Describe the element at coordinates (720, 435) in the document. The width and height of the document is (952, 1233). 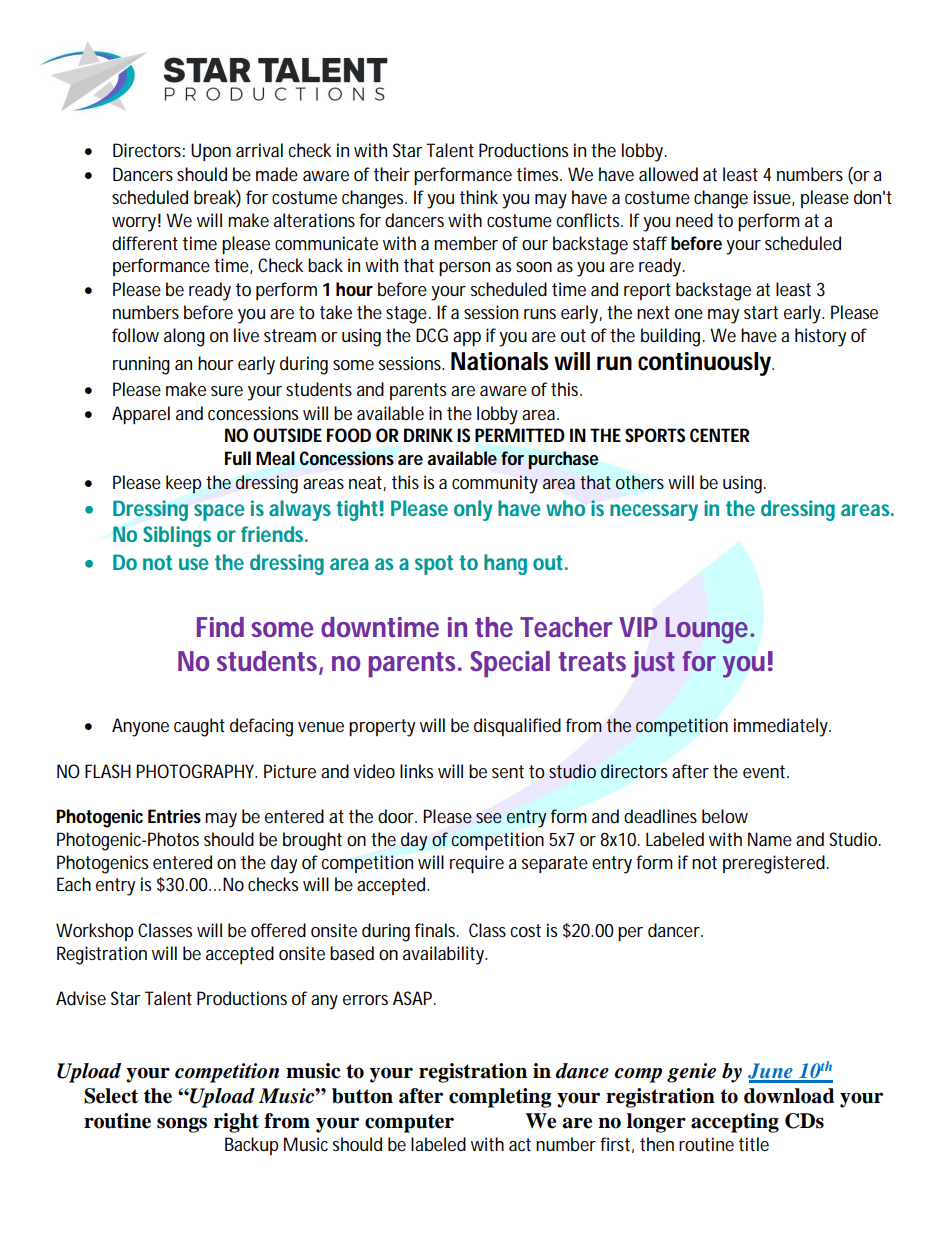
I see `CENTER` at that location.
